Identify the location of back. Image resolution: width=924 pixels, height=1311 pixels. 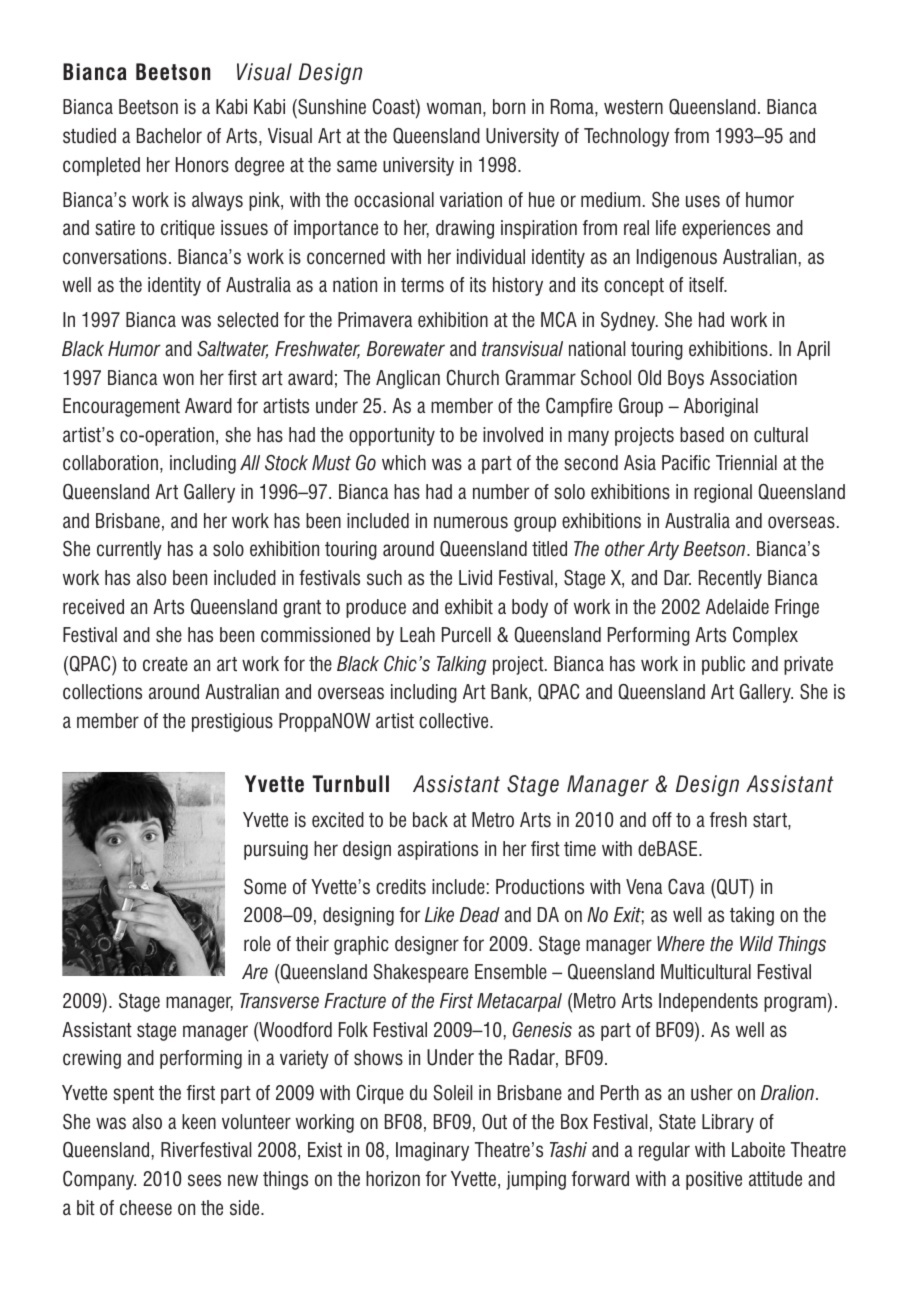
(430, 820).
